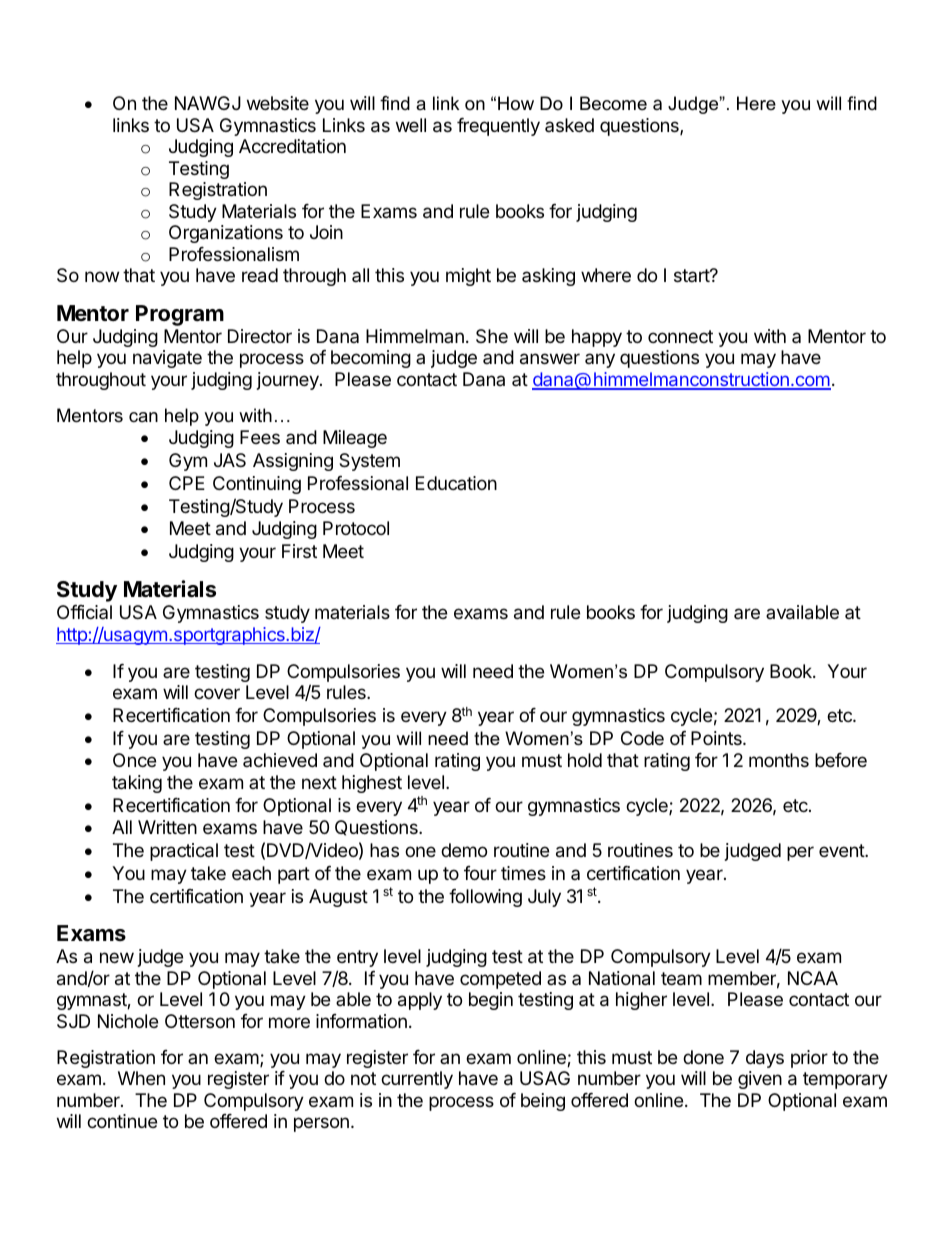 The width and height of the screenshot is (952, 1233). I want to click on website, so click(278, 103).
